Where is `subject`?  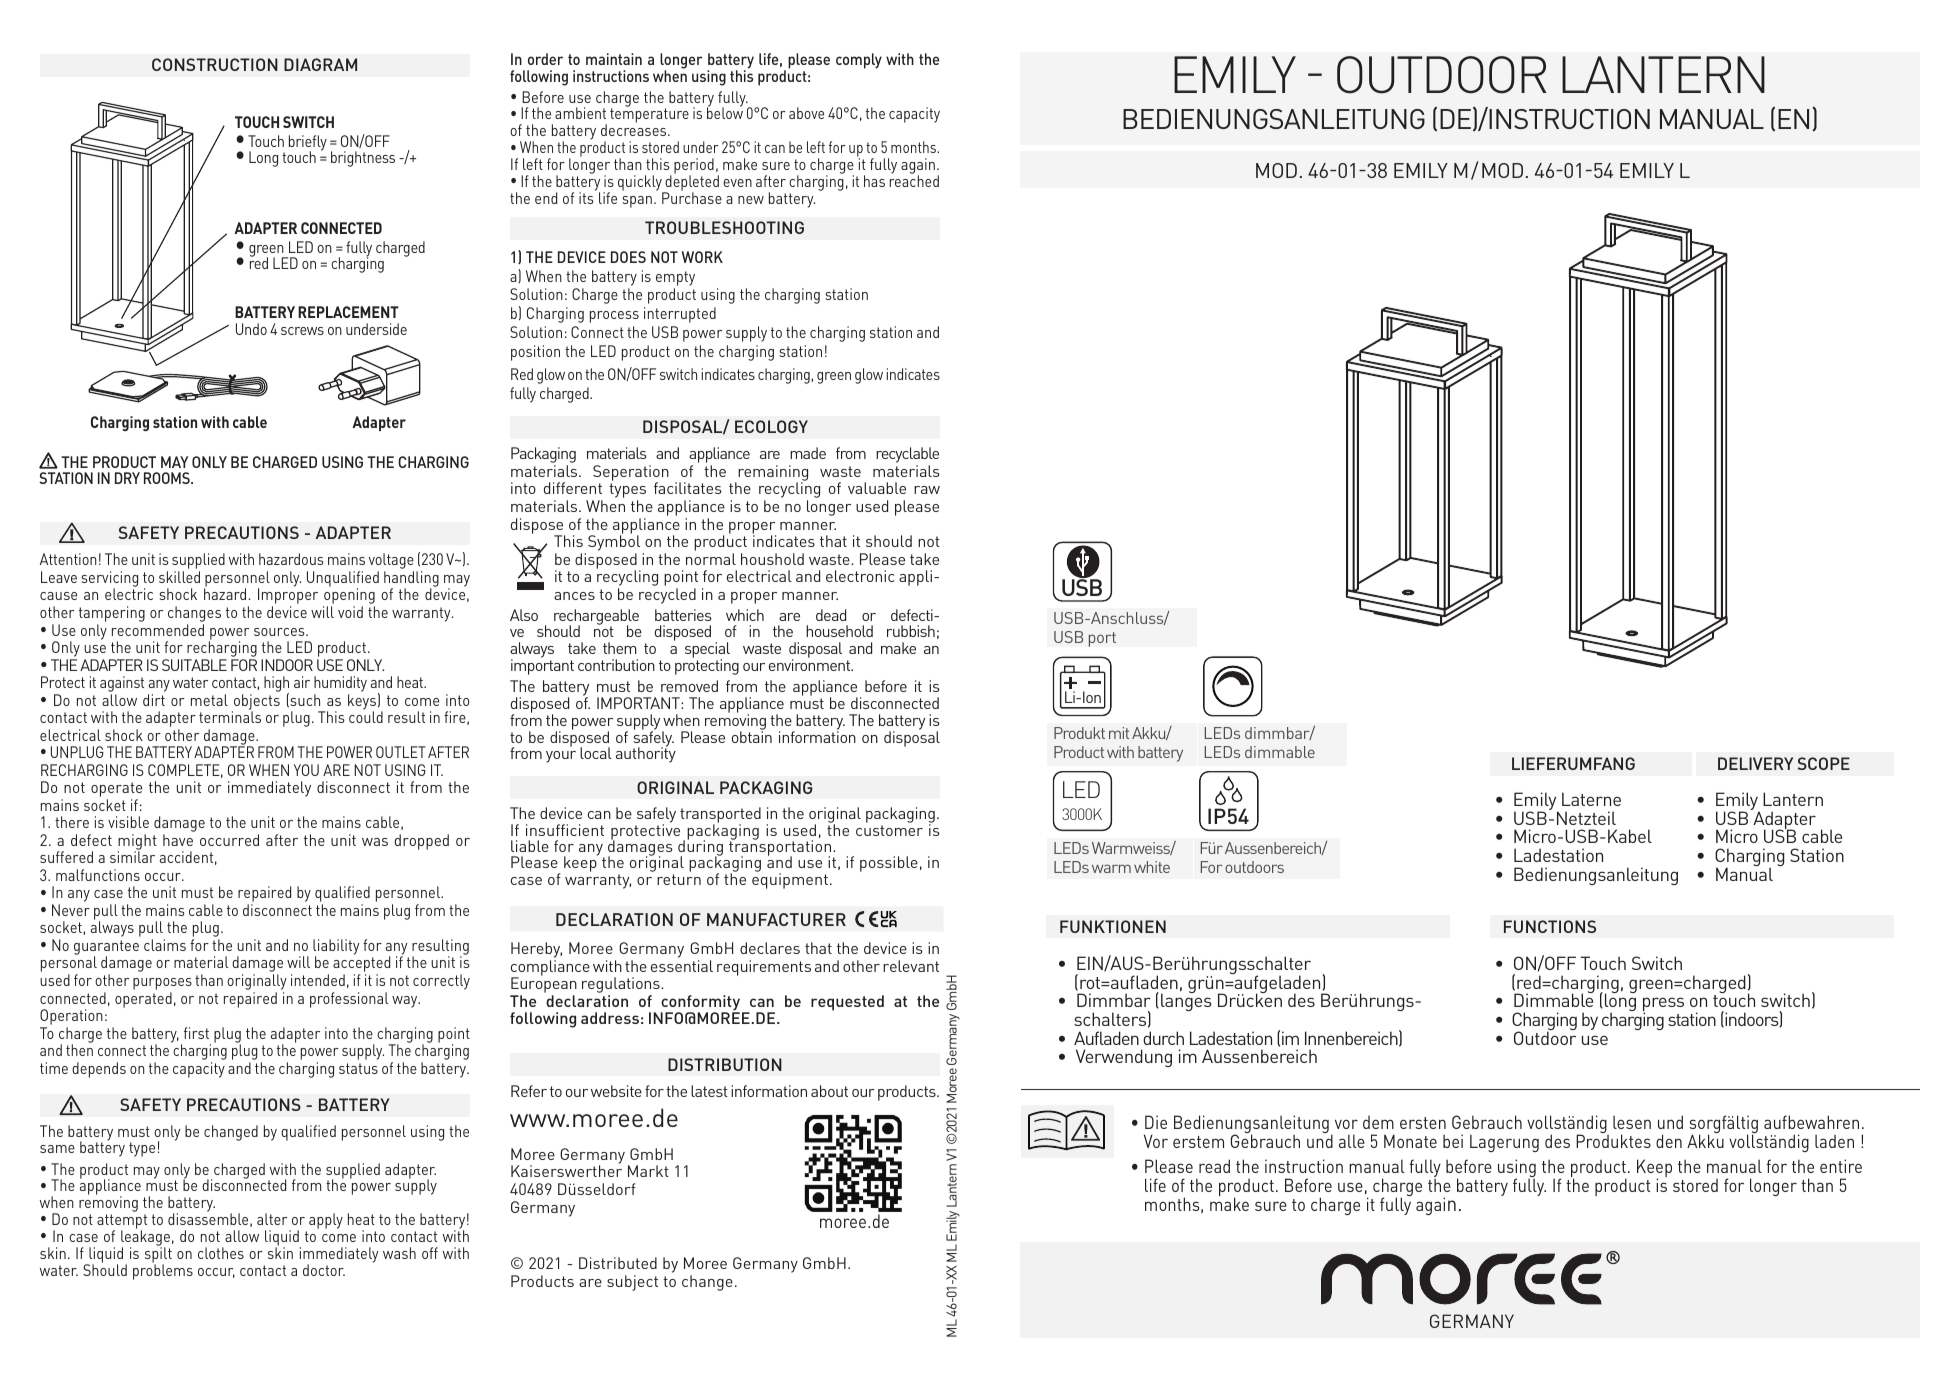
subject is located at coordinates (632, 1283).
